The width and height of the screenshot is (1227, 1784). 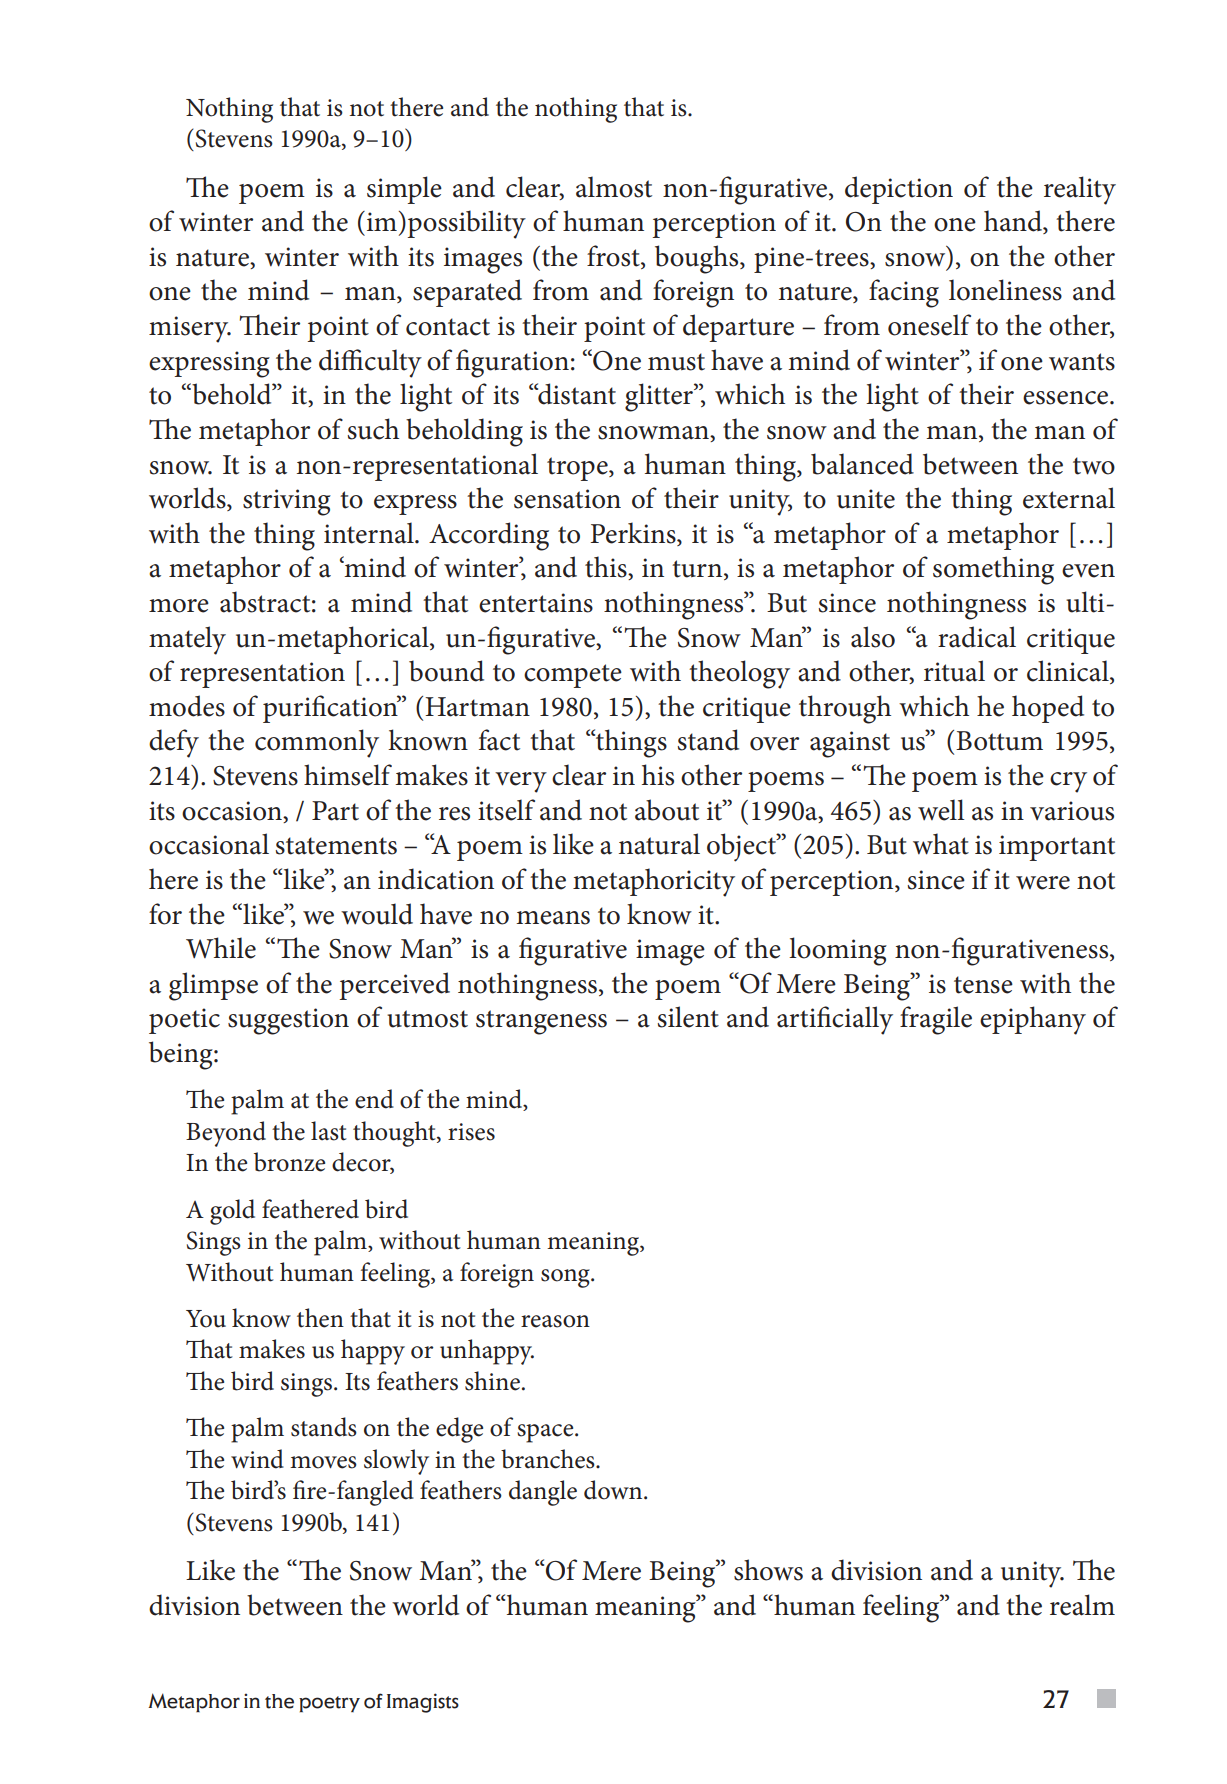 I want to click on external, so click(x=1069, y=498).
